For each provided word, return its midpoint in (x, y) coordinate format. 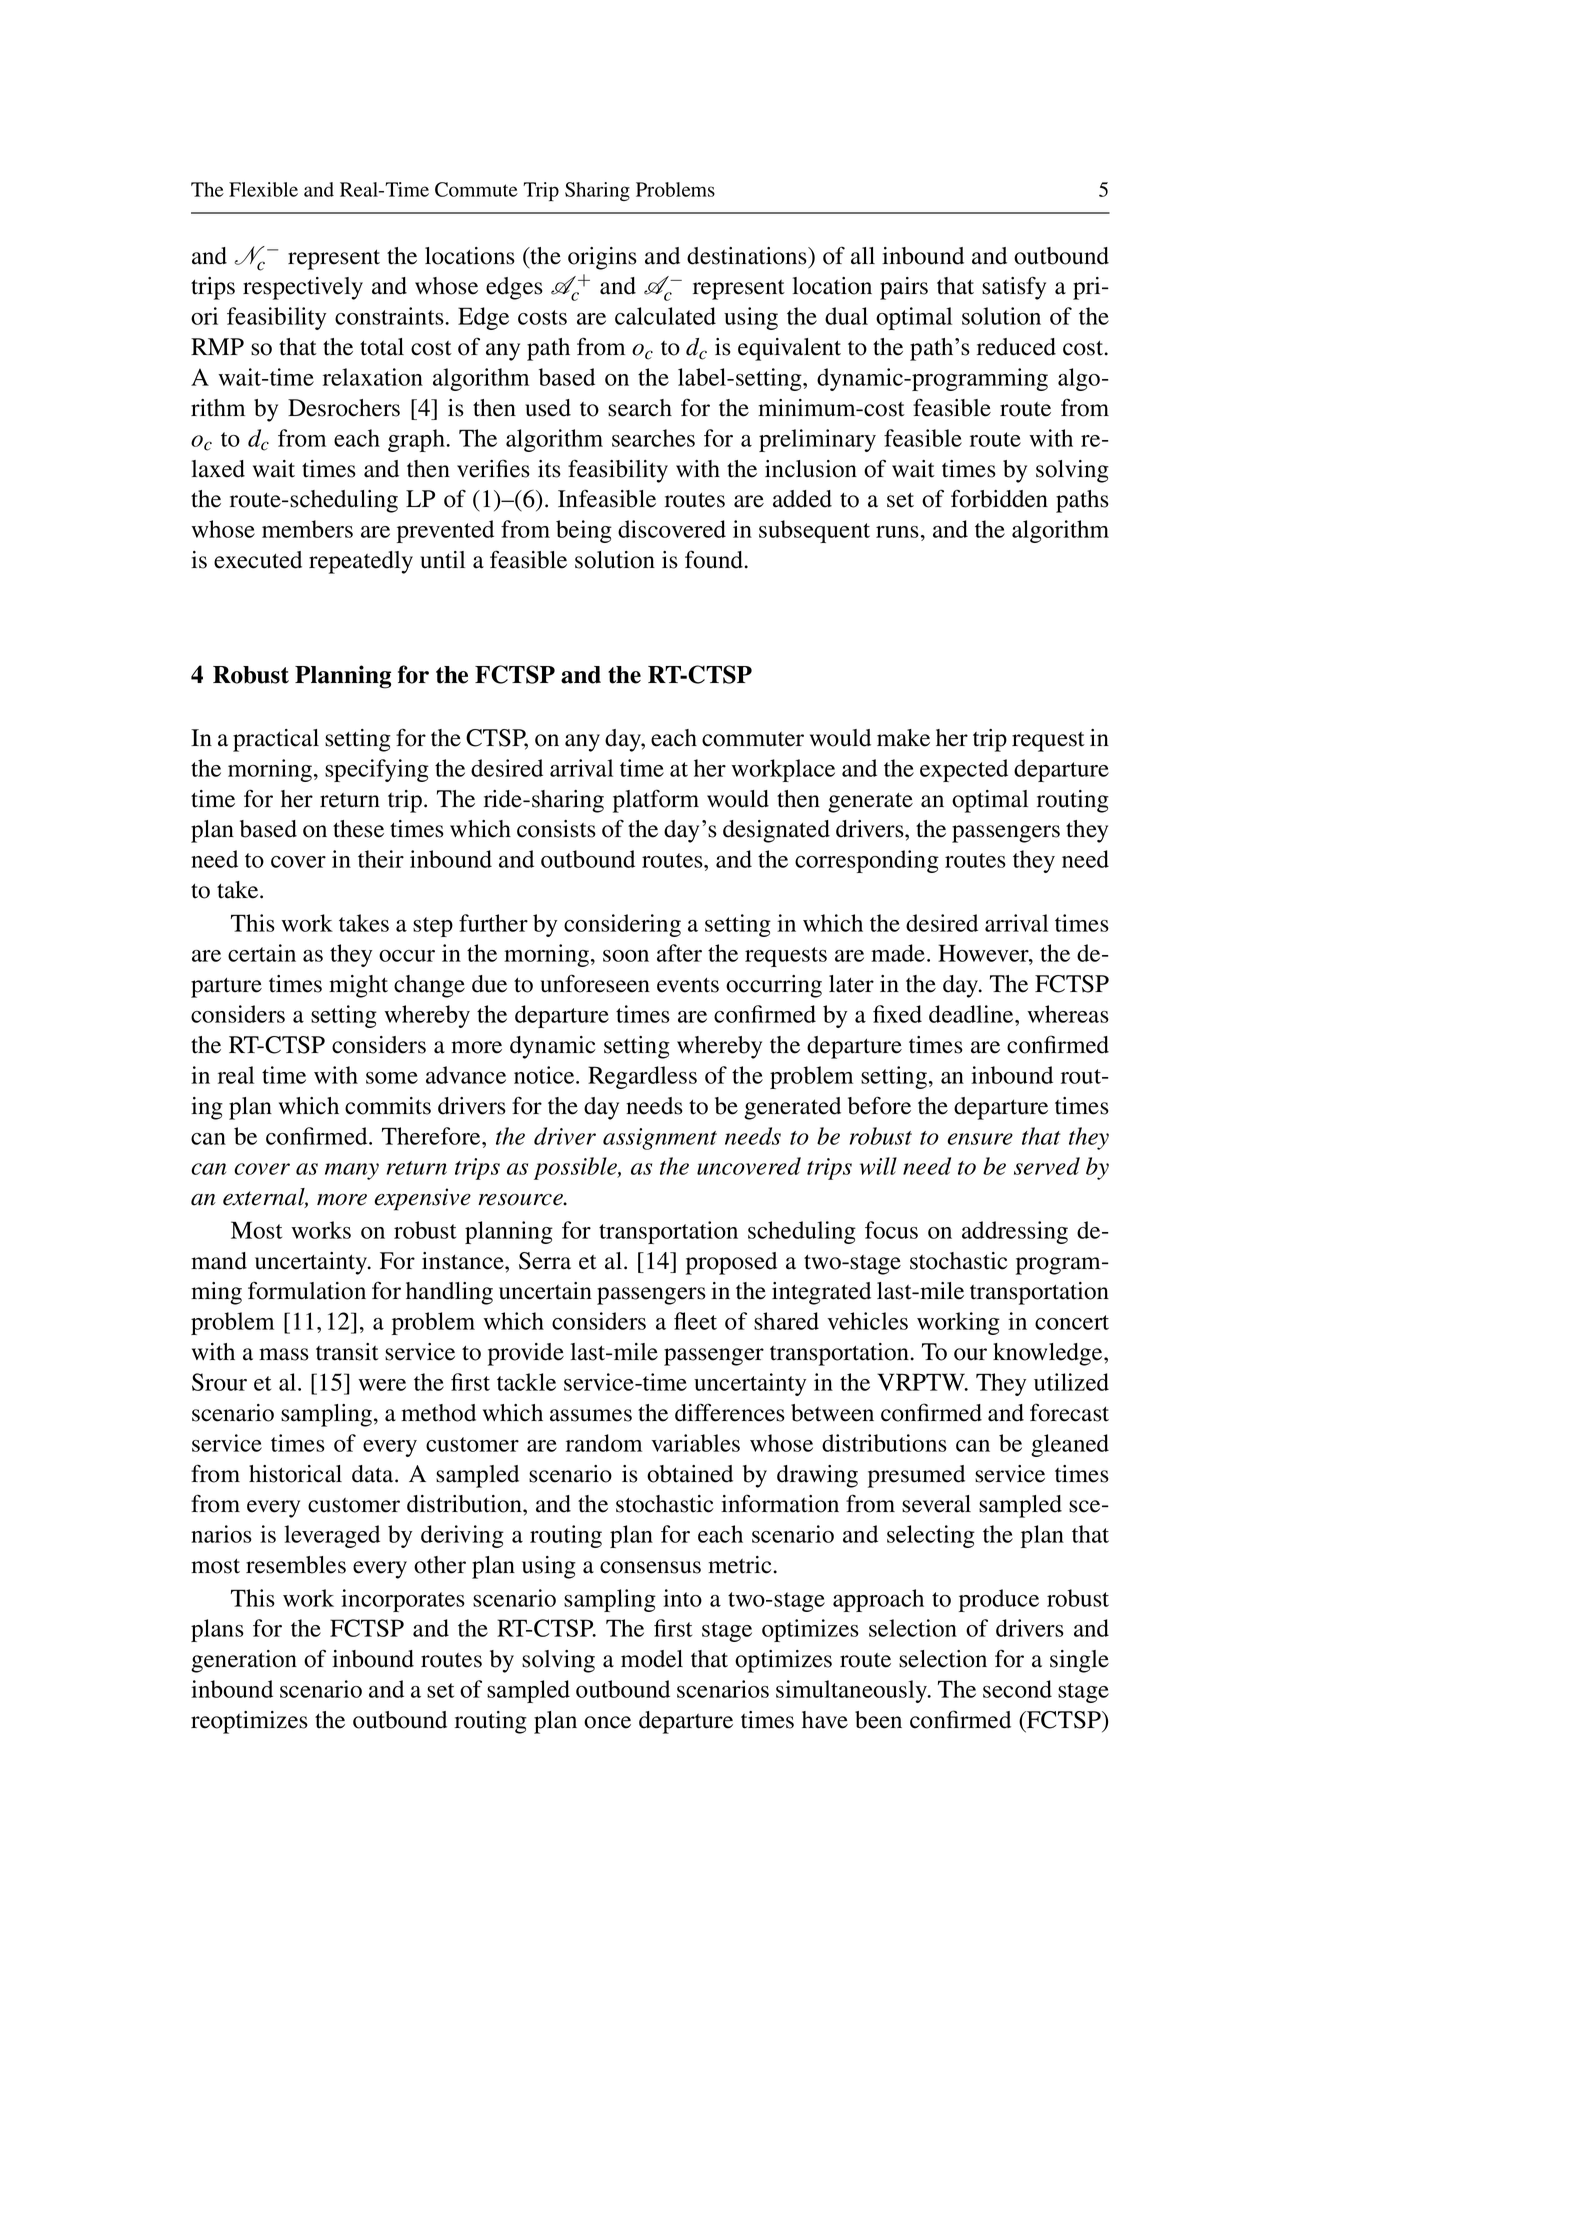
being (584, 531)
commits (388, 1106)
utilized (1071, 1382)
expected (964, 770)
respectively (303, 288)
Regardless (642, 1077)
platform (656, 801)
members (307, 529)
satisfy (1014, 288)
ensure (980, 1139)
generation (244, 1661)
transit (347, 1352)
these (358, 829)
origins (602, 258)
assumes (591, 1415)
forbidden (999, 498)
